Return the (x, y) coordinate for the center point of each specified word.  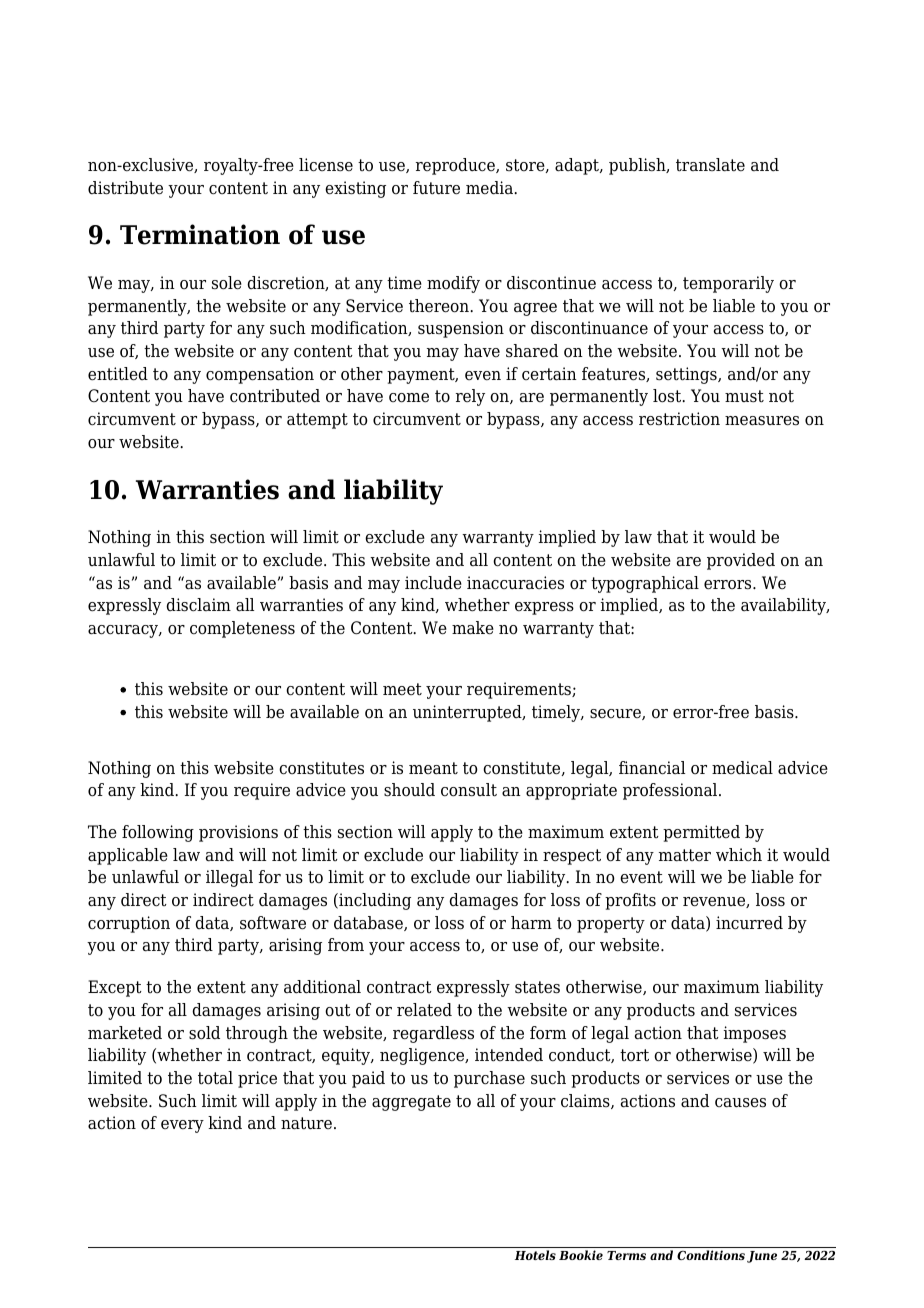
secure (616, 714)
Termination (200, 234)
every (182, 1126)
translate (710, 165)
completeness (242, 629)
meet (402, 689)
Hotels (535, 1255)
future (436, 188)
